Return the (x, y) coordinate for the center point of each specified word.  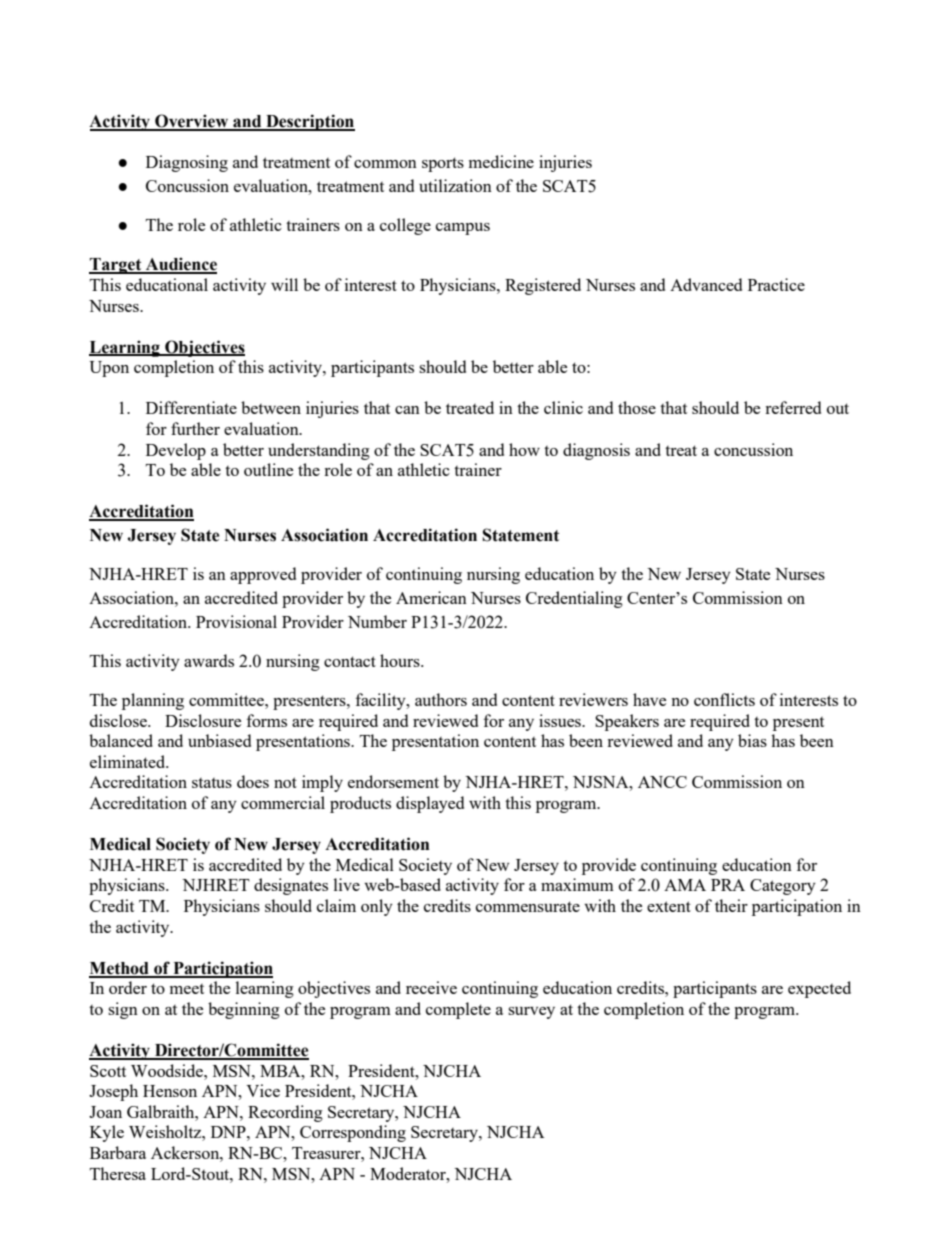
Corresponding (353, 1133)
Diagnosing (187, 163)
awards (209, 660)
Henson (170, 1091)
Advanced (706, 284)
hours (401, 660)
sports (443, 164)
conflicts (724, 699)
